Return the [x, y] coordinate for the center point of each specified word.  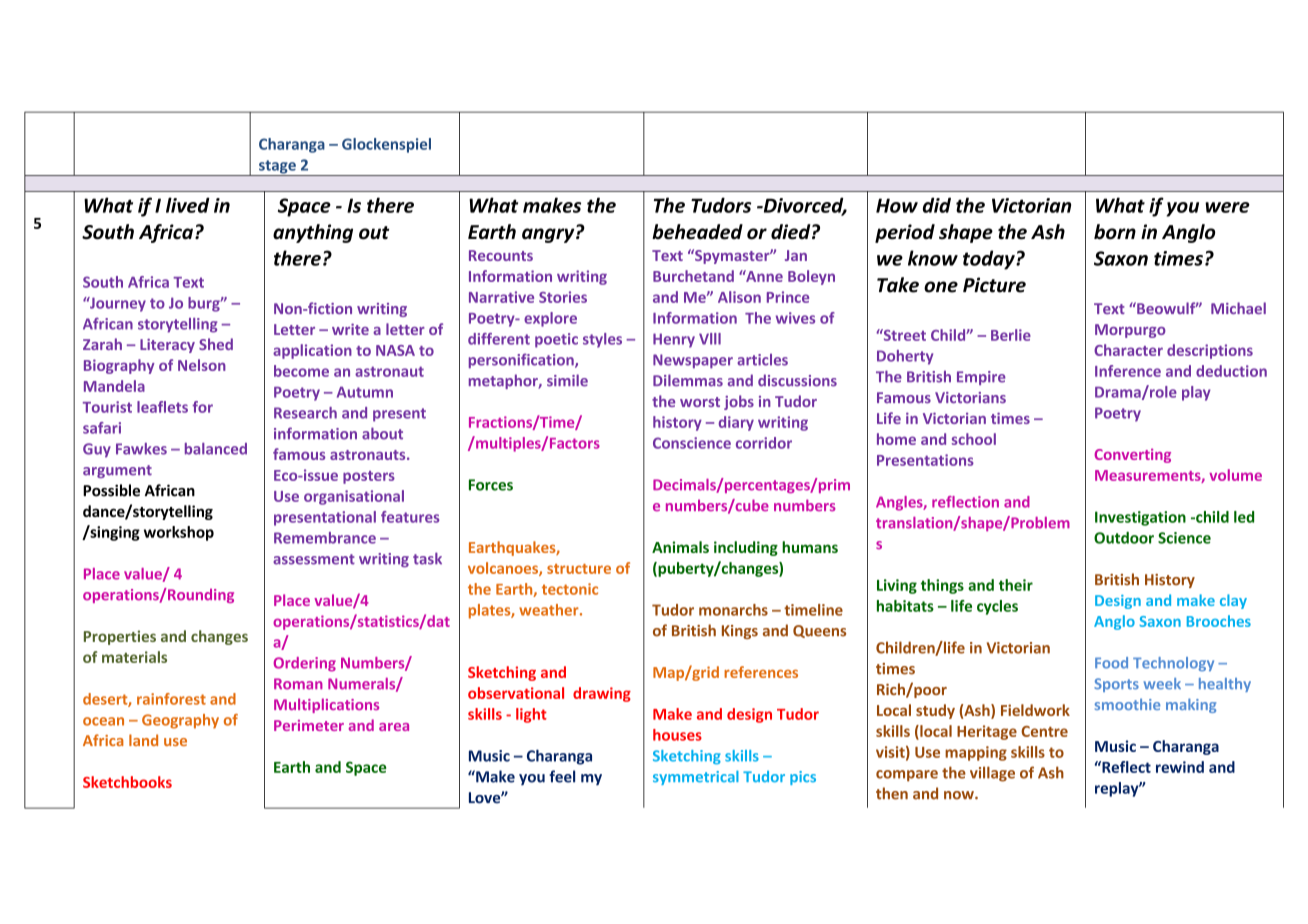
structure [579, 569]
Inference [1128, 371]
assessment [314, 559]
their [1016, 585]
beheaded [697, 232]
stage [277, 168]
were [1227, 207]
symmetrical [696, 777]
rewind [1180, 767]
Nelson [202, 365]
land [143, 740]
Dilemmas [688, 380]
